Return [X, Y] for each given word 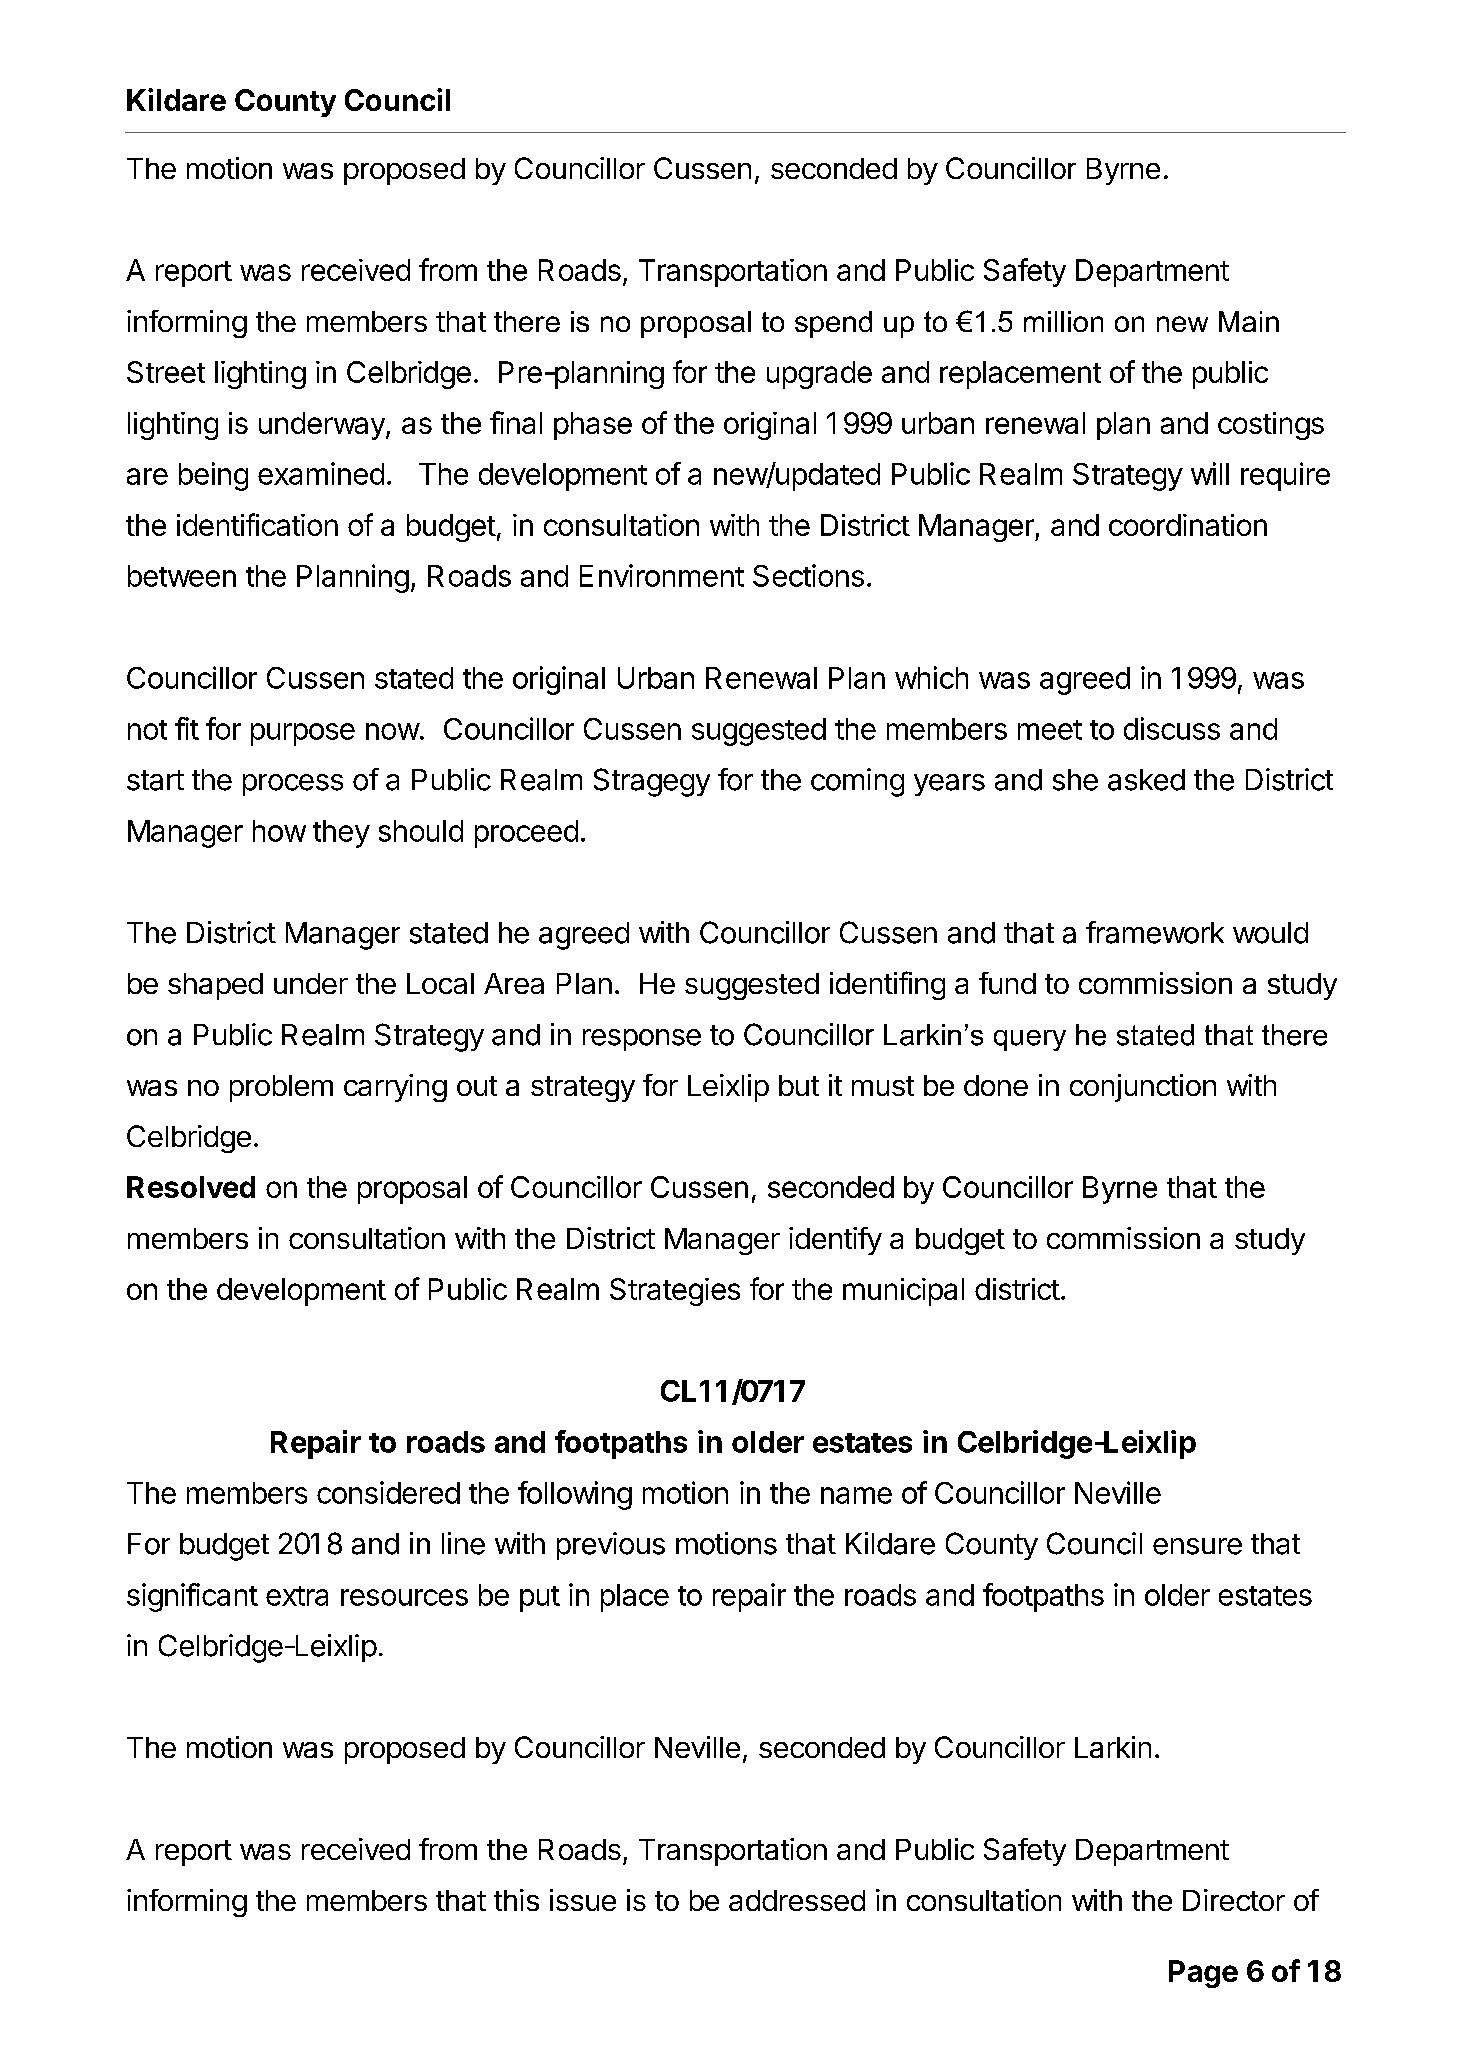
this [516, 1900]
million [1063, 321]
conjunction [1143, 1088]
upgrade [819, 375]
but [799, 1085]
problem [281, 1088]
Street [166, 372]
